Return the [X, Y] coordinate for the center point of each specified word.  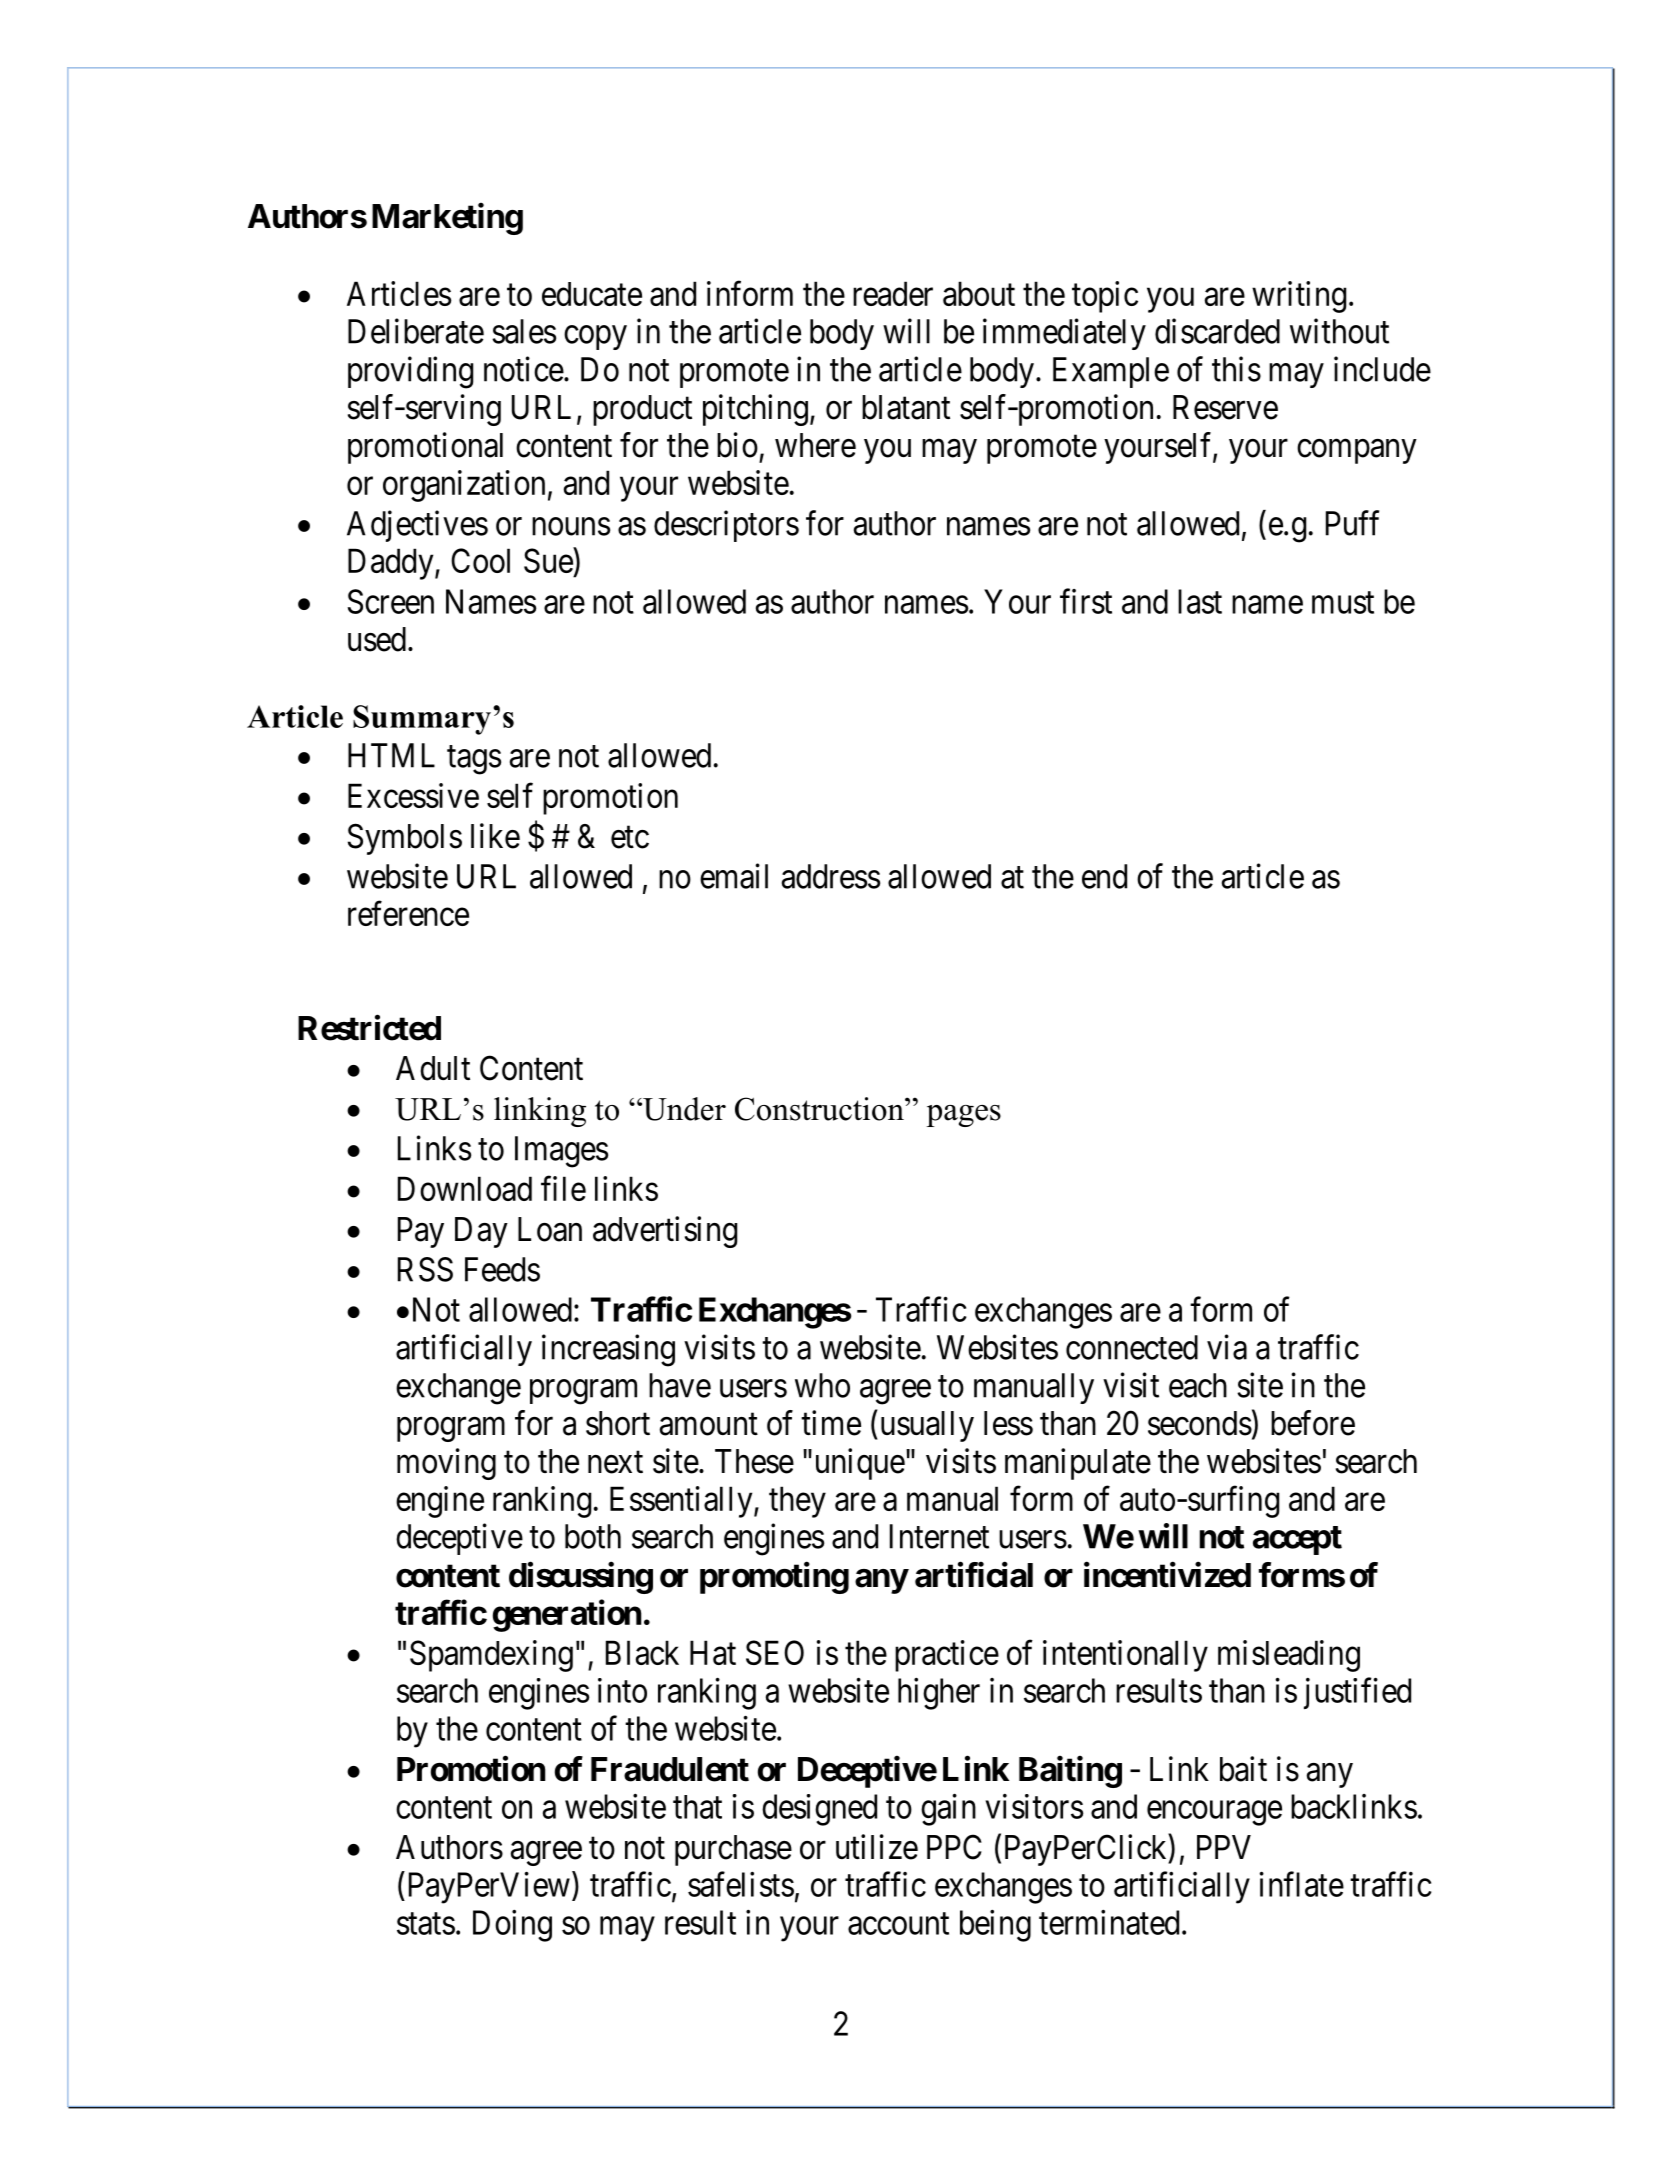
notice [524, 369]
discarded [1217, 331]
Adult [433, 1068]
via [1227, 1347]
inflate [1302, 1884]
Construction [820, 1109]
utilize [877, 1847]
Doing [512, 1926]
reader [893, 293]
